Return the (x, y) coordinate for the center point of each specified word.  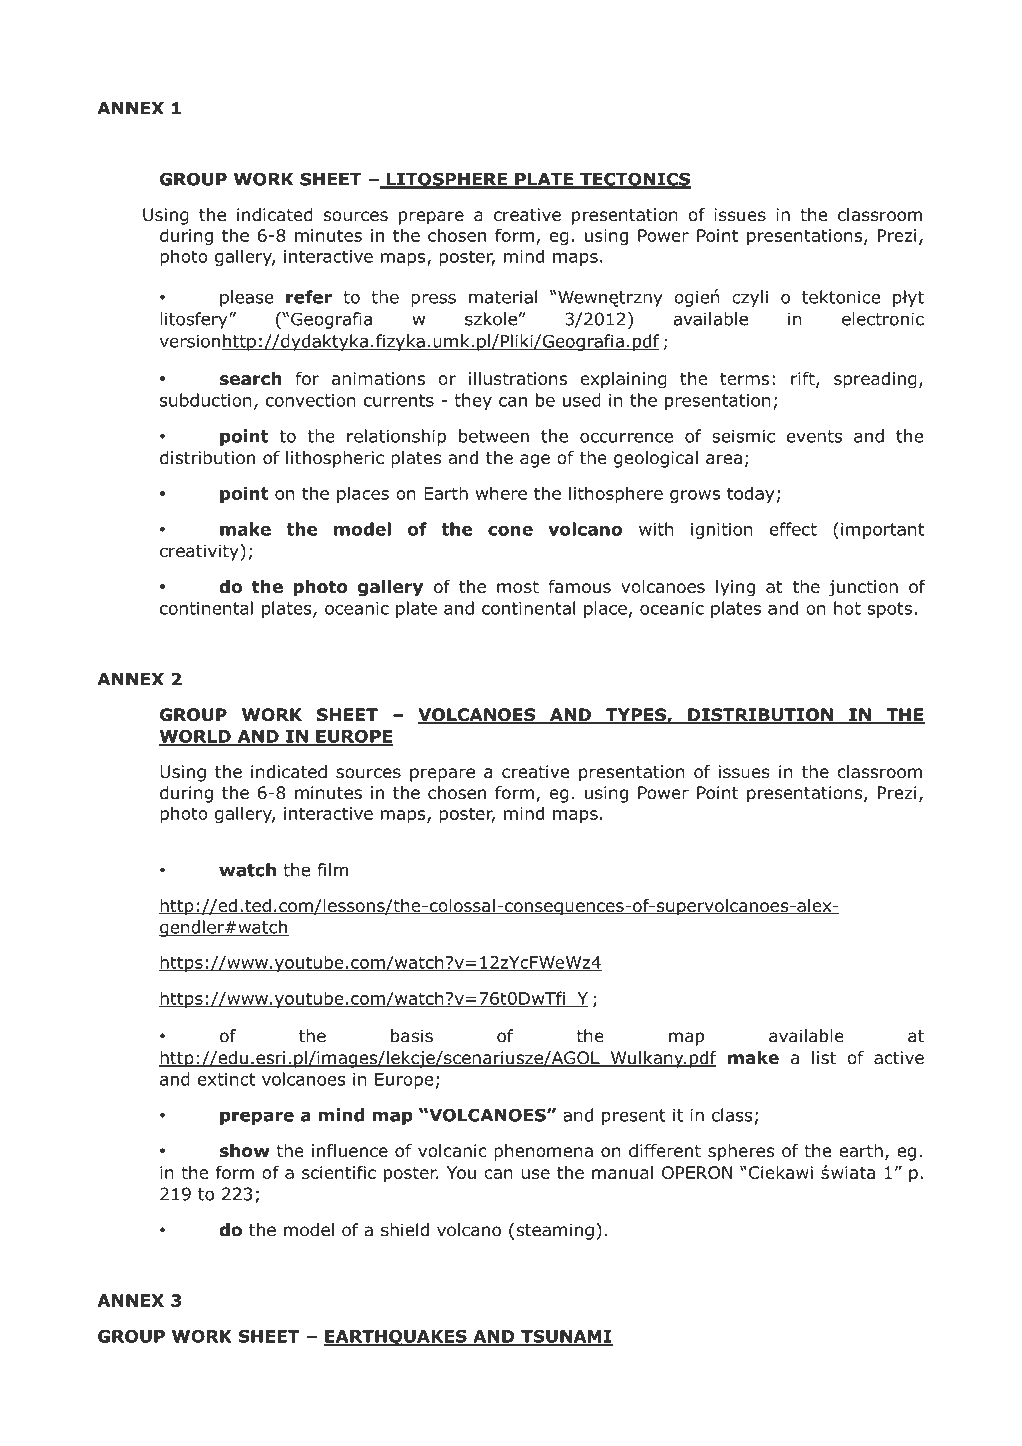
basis (412, 1036)
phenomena (543, 1152)
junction (863, 588)
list (824, 1058)
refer (309, 297)
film (332, 870)
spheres (741, 1152)
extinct (226, 1079)
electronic (883, 319)
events (814, 436)
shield (405, 1230)
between (494, 436)
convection (311, 400)
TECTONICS (634, 180)
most (518, 587)
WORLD (196, 737)
